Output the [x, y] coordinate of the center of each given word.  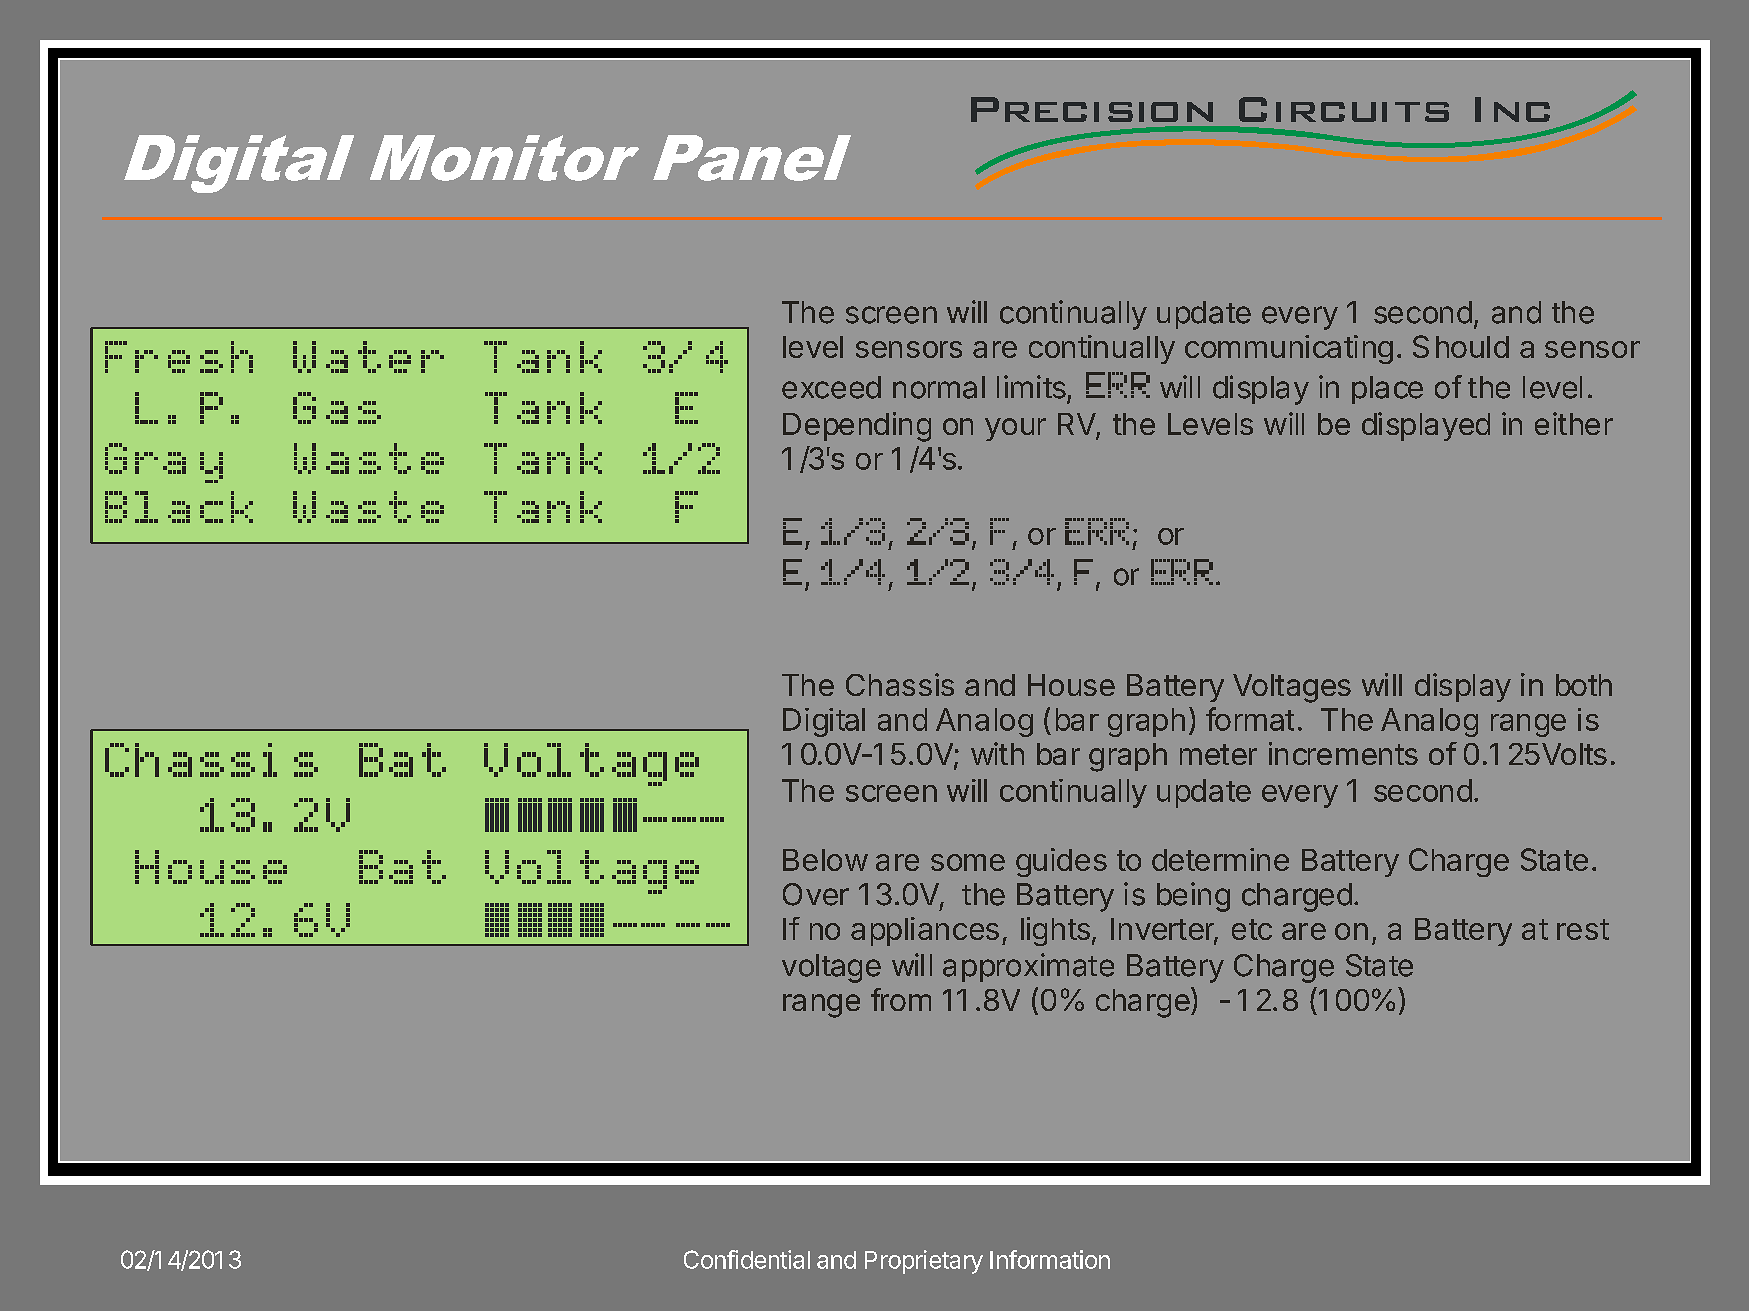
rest [1583, 929]
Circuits [1344, 109]
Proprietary [924, 1262]
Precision [1092, 109]
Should [1461, 346]
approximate [1028, 967]
